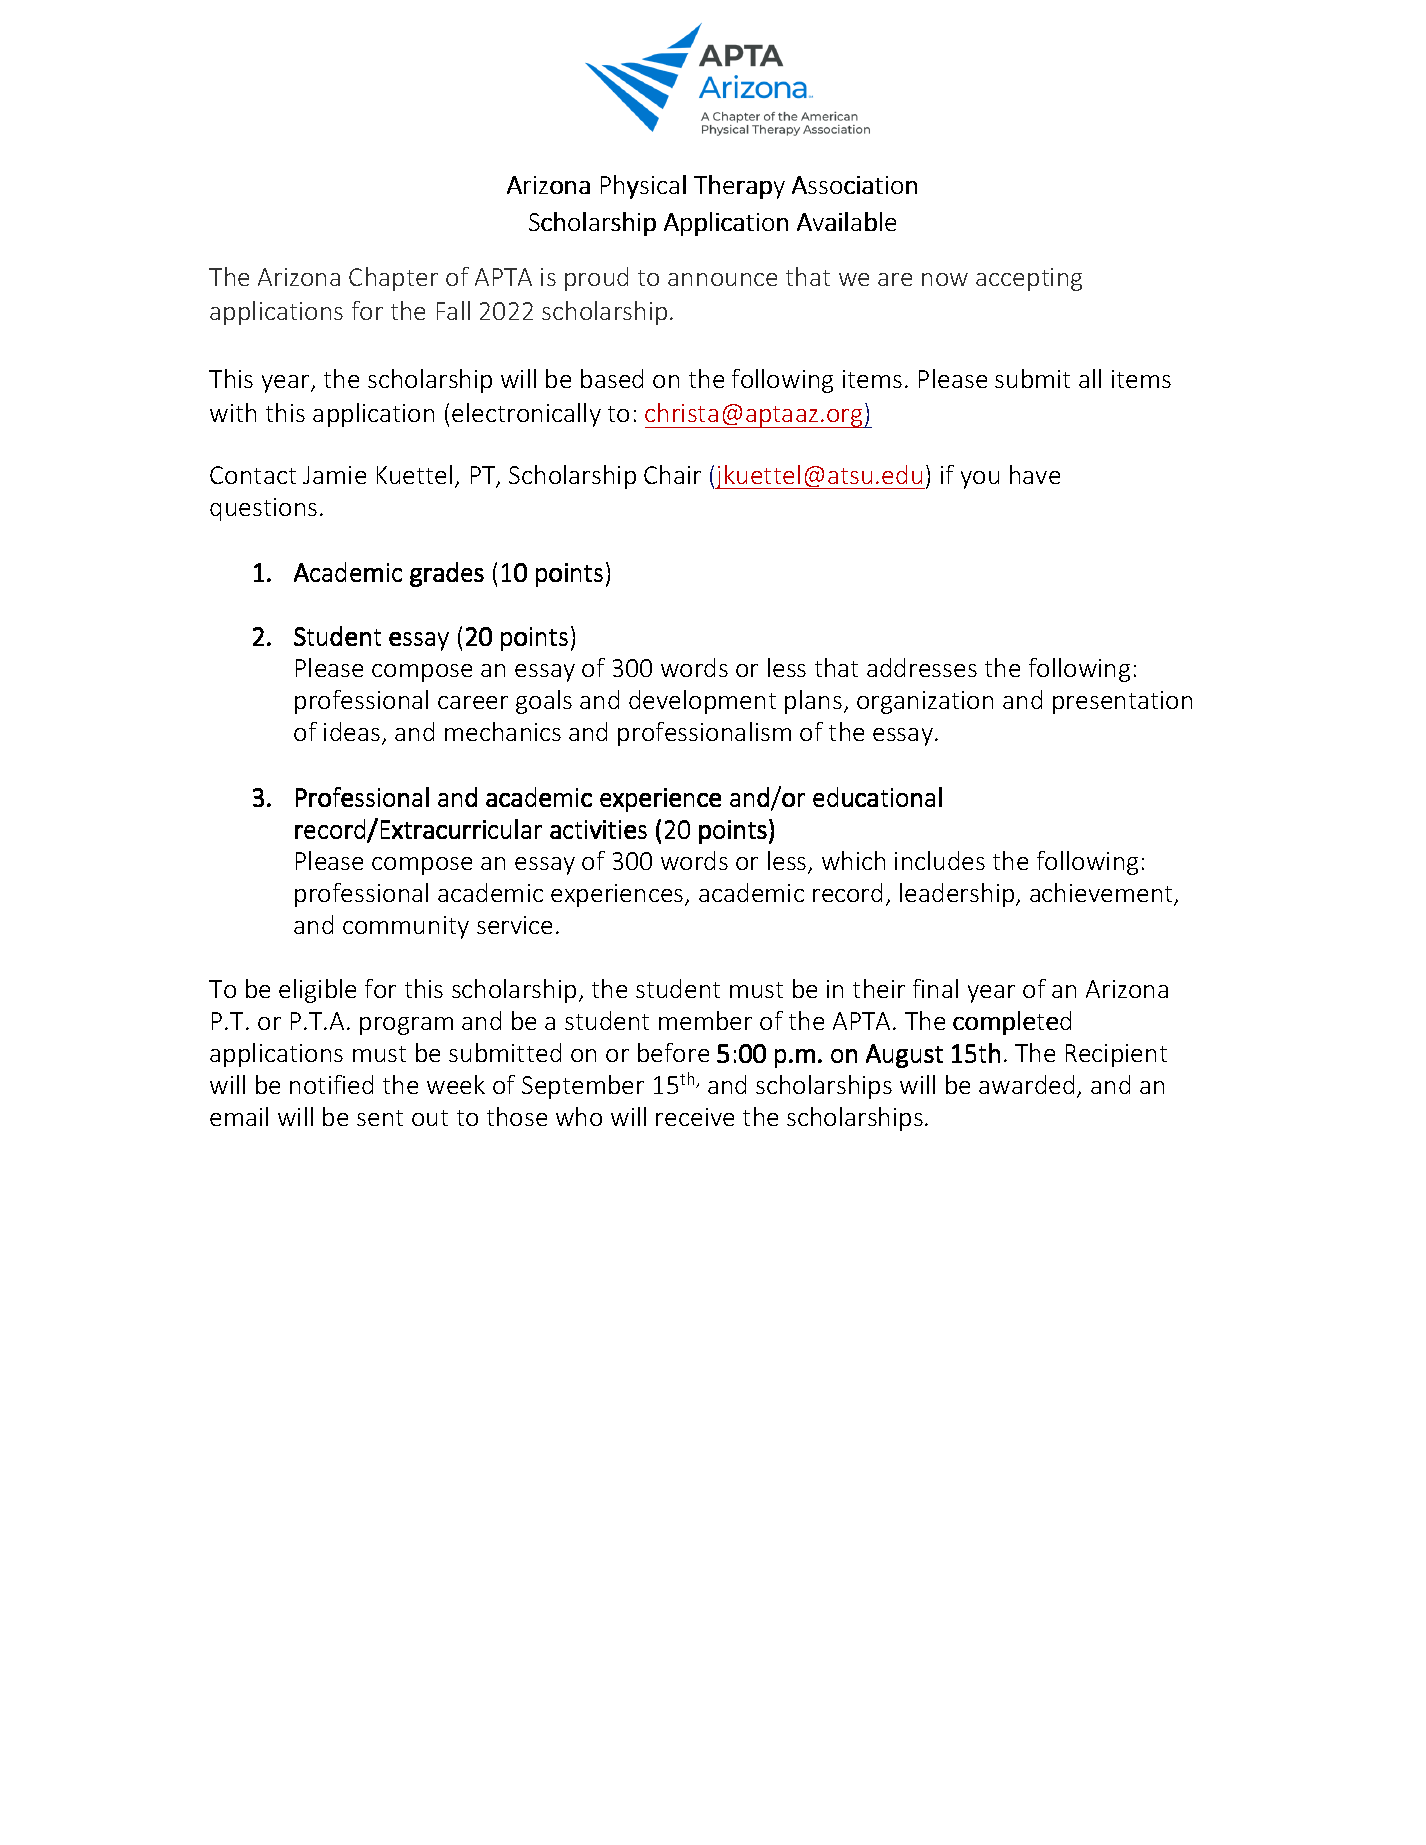 This screenshot has height=1845, width=1426. What do you see at coordinates (393, 279) in the screenshot?
I see `Chapter` at bounding box center [393, 279].
